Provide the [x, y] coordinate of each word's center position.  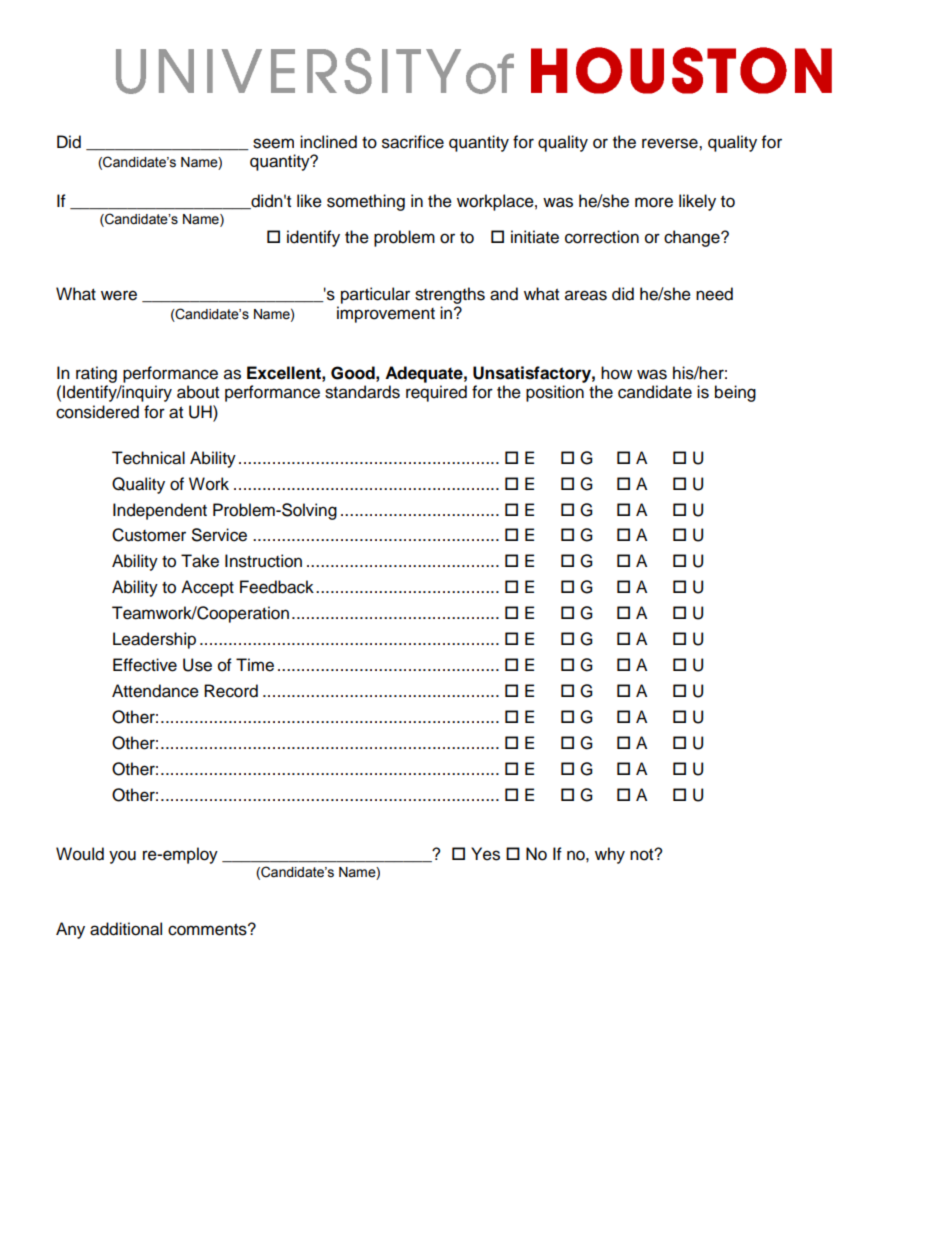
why [610, 855]
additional [126, 929]
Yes [485, 854]
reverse [671, 143]
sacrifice [413, 142]
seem [273, 143]
